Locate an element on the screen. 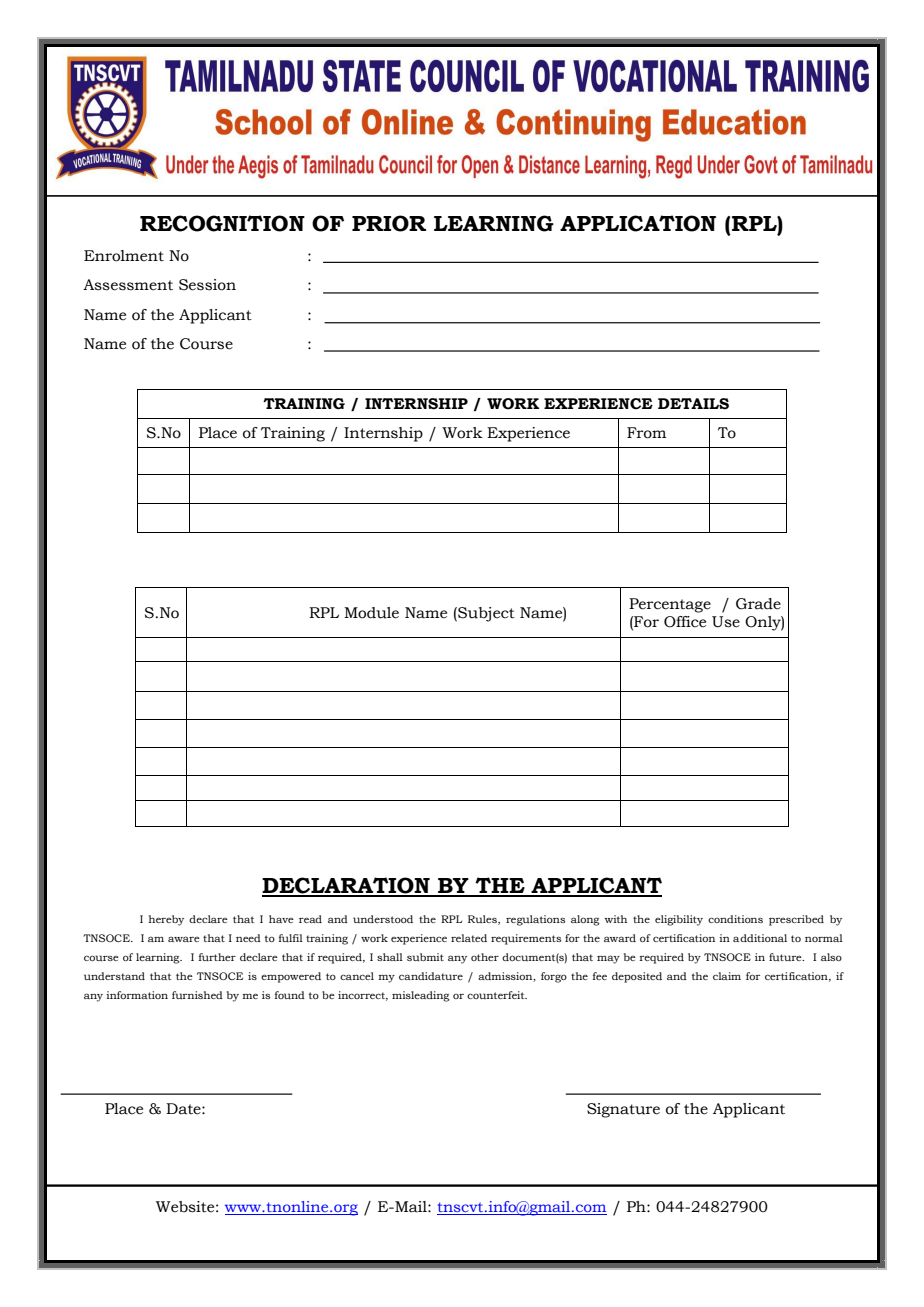 The image size is (924, 1307). hereby is located at coordinates (166, 920).
